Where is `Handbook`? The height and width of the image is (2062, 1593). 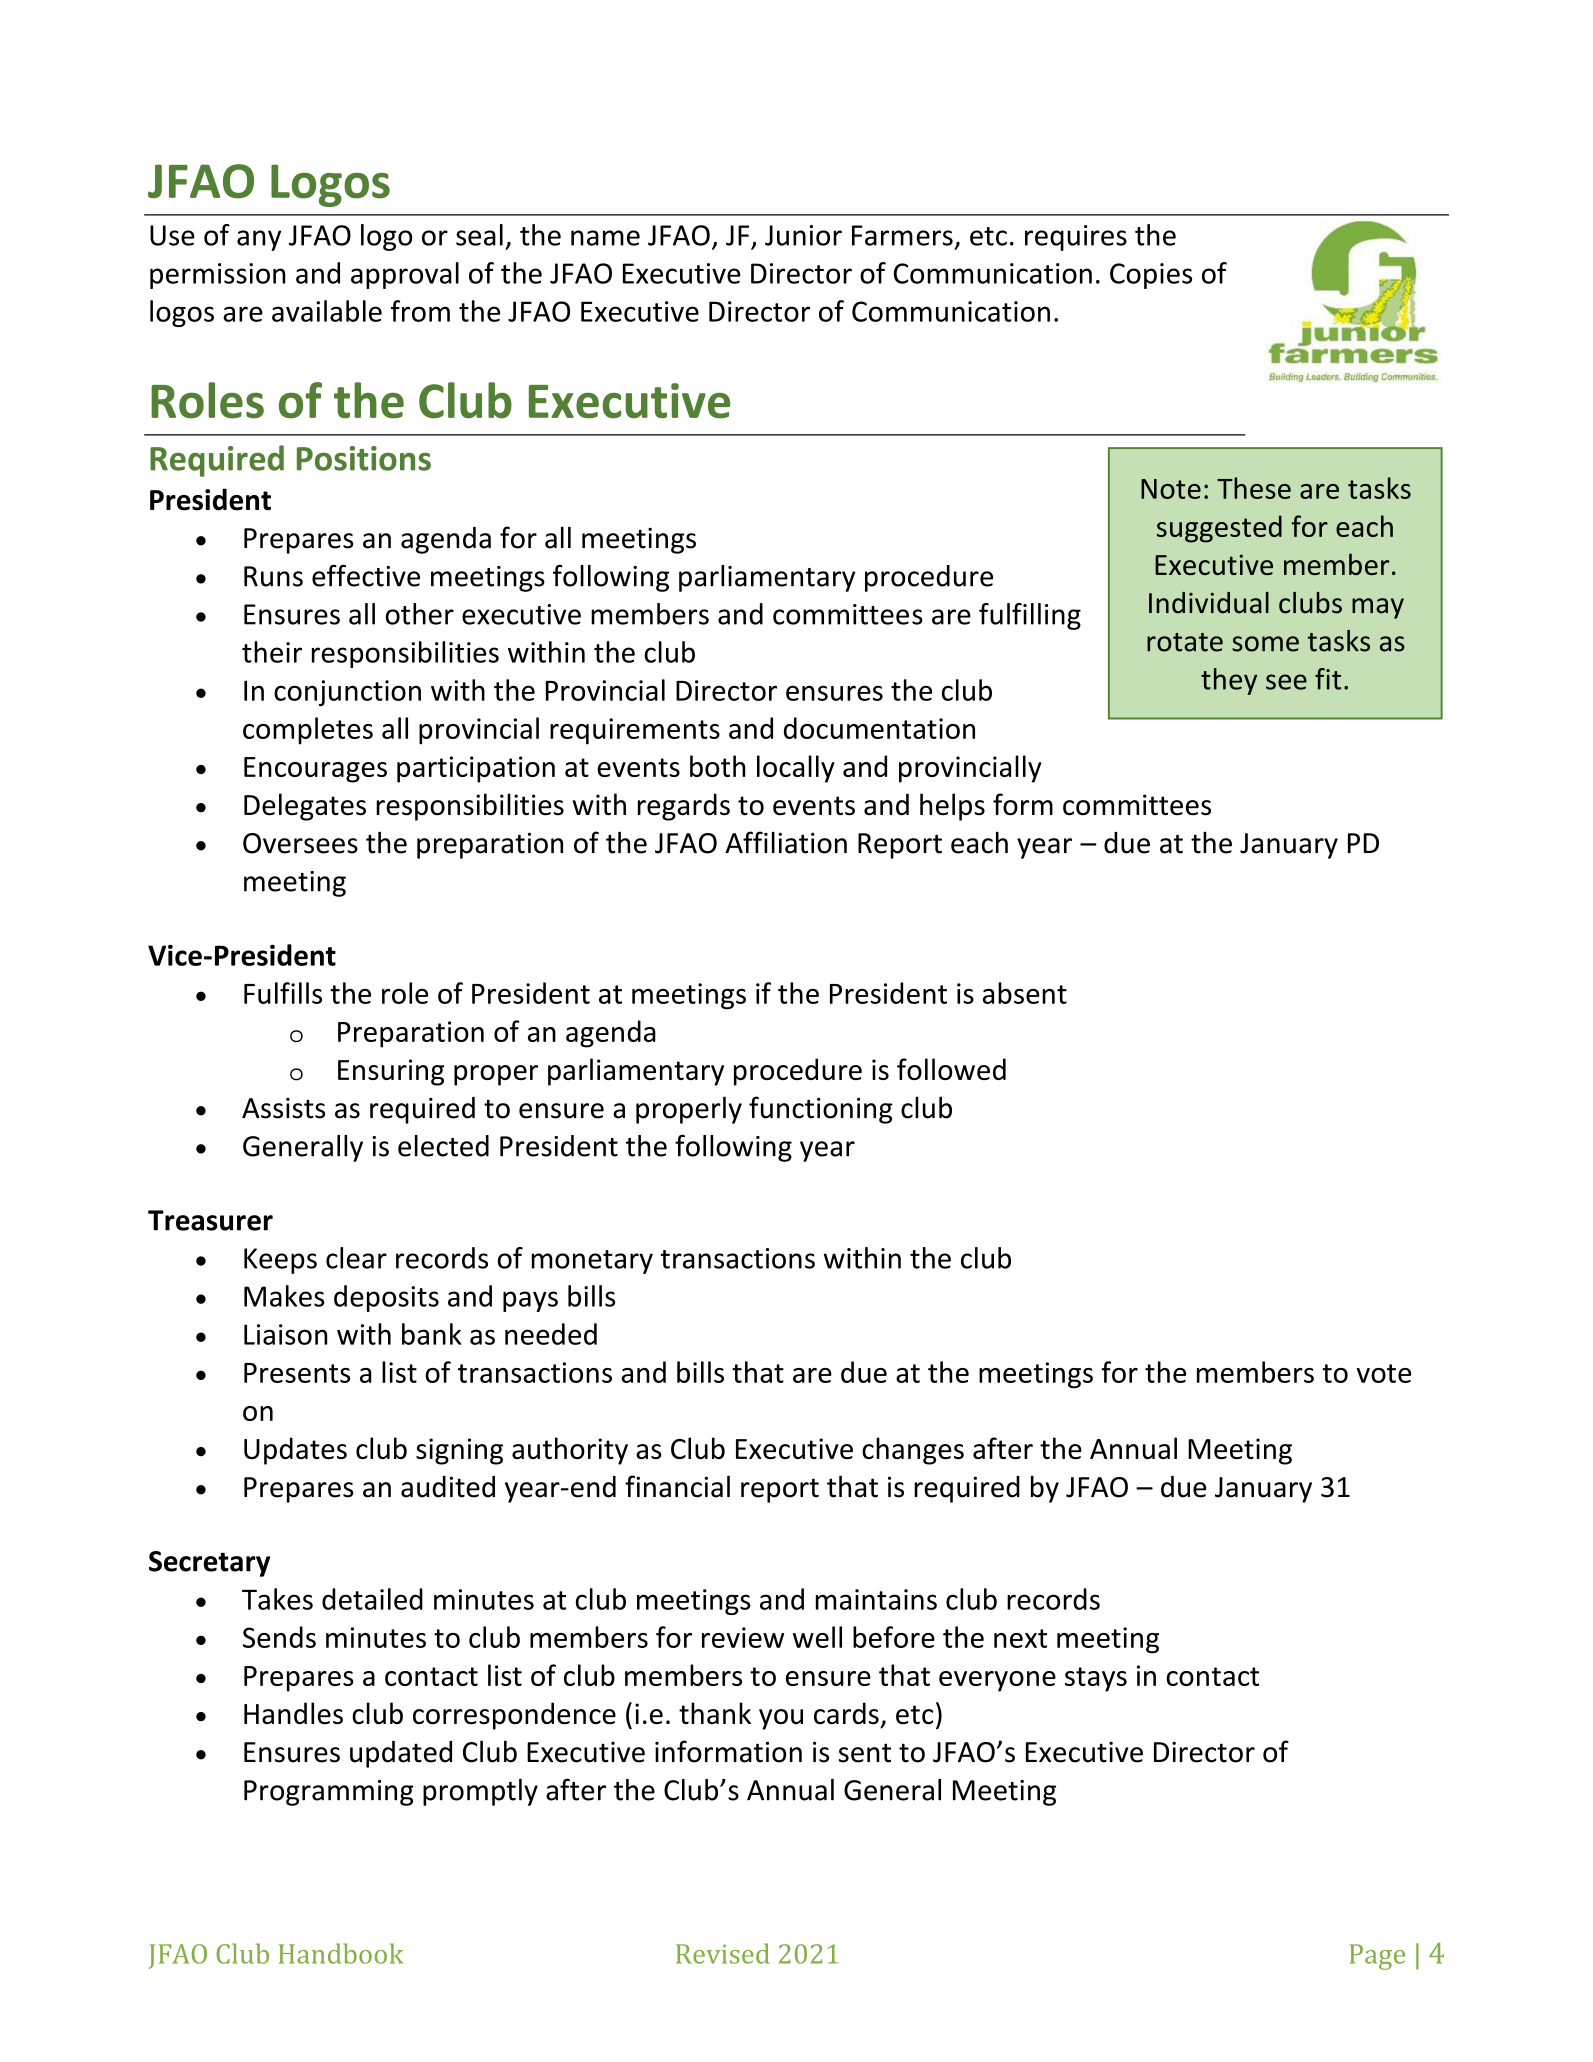 Handbook is located at coordinates (341, 1953).
